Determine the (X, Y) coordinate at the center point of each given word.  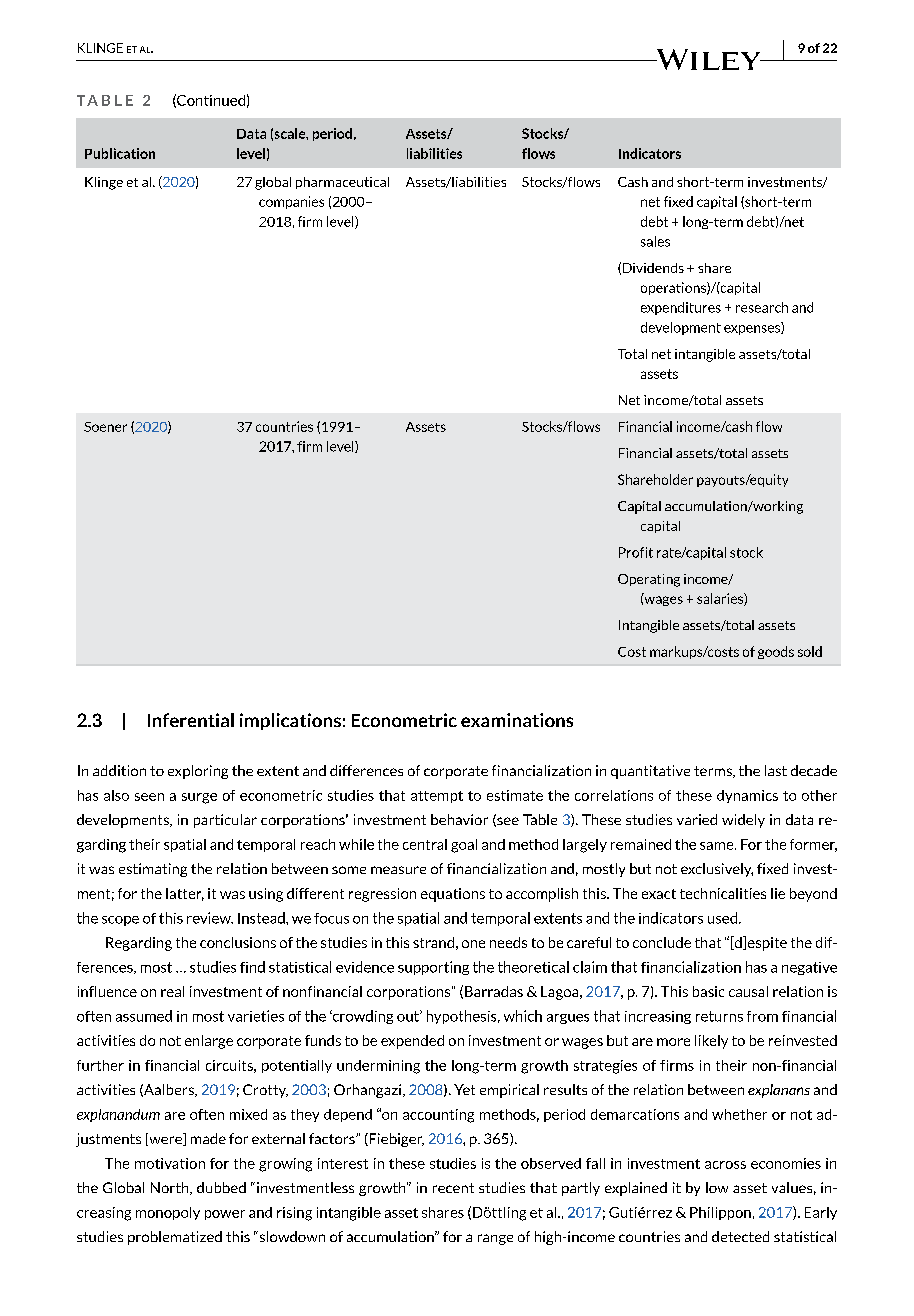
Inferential (191, 720)
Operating (649, 580)
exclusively (717, 870)
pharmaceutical (342, 183)
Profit (636, 552)
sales (655, 241)
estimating (153, 870)
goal (464, 846)
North (171, 1188)
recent (453, 1188)
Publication (120, 153)
